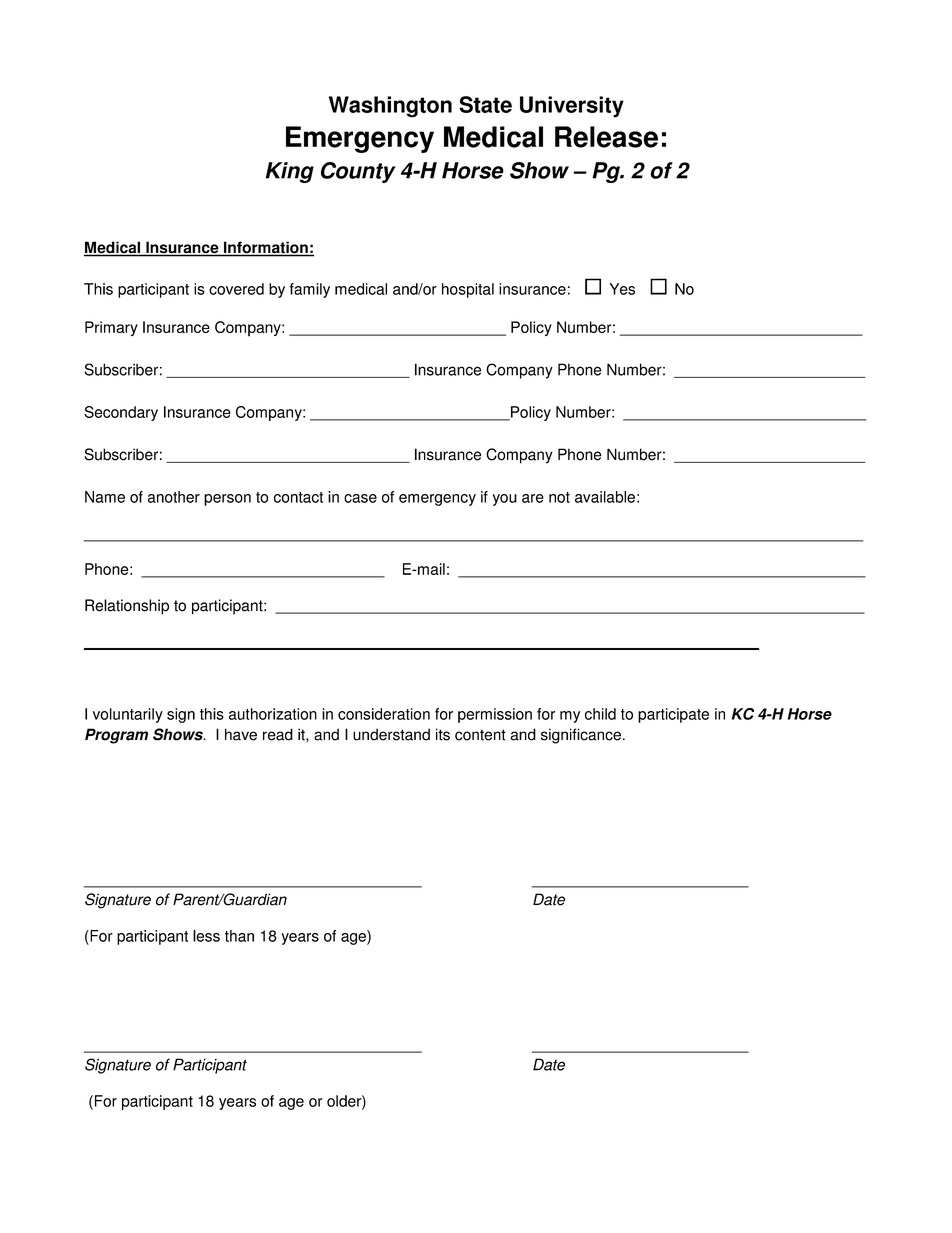 The image size is (952, 1233). Describe the element at coordinates (622, 289) in the screenshot. I see `Yes` at that location.
